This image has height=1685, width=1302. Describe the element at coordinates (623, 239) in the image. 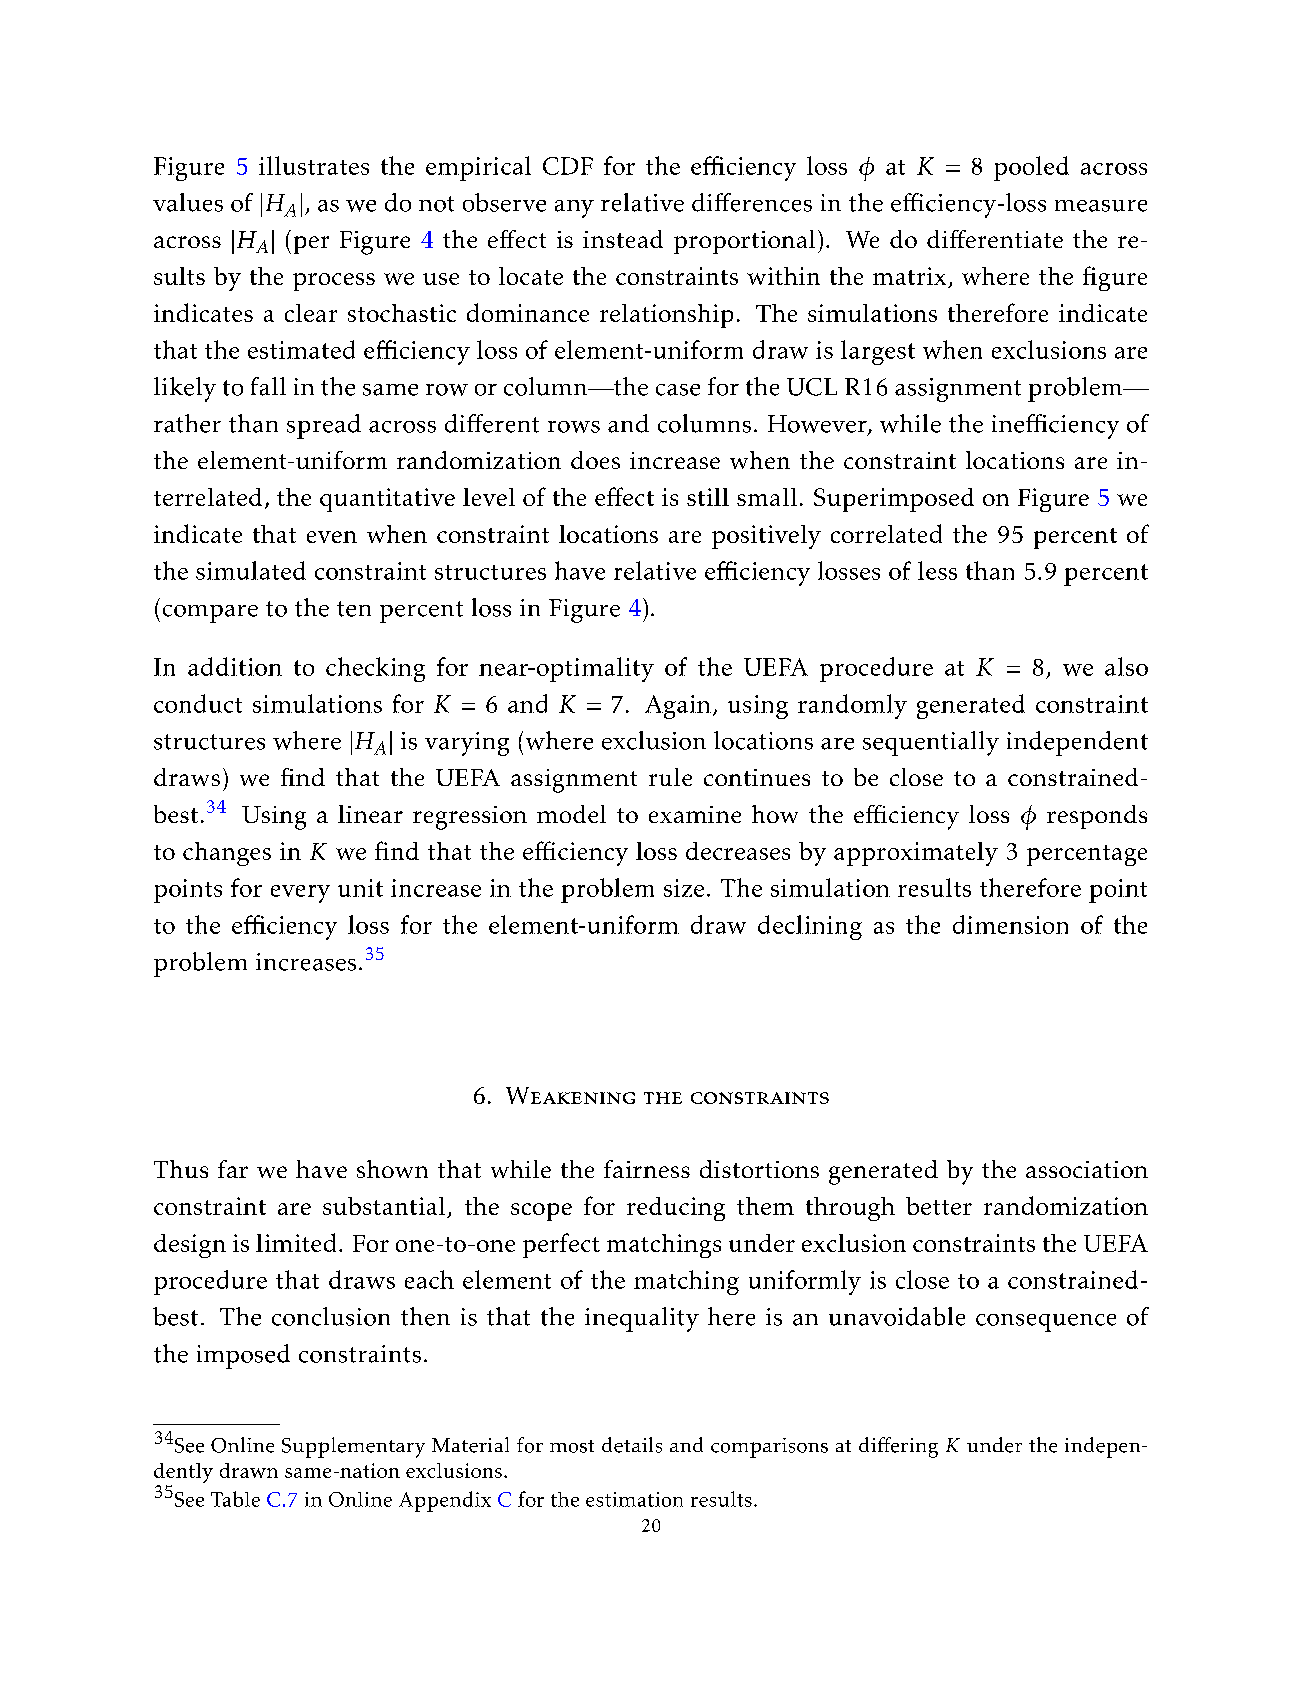

I see `instead` at that location.
